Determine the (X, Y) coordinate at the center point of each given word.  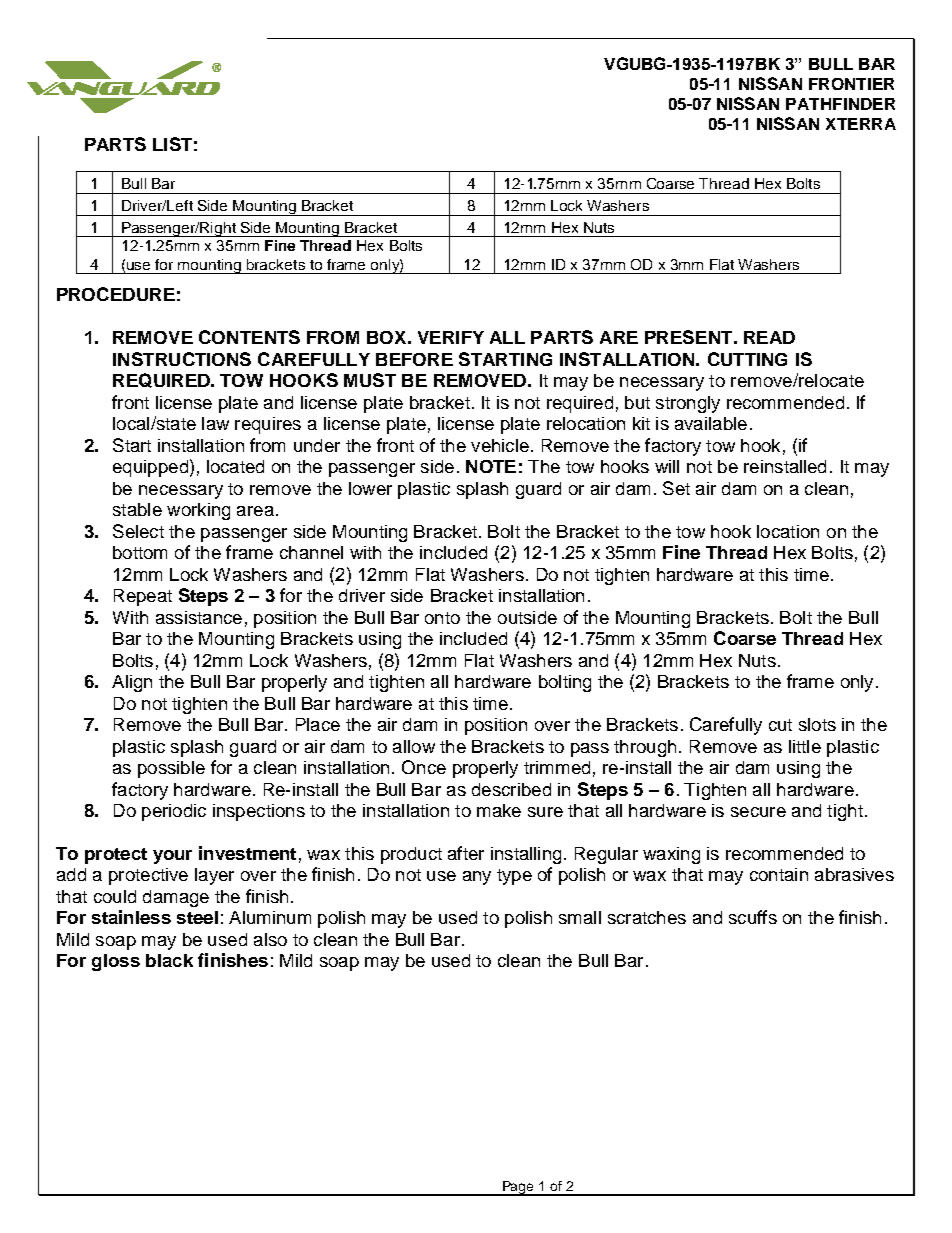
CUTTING (747, 359)
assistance (199, 617)
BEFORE (414, 359)
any (477, 878)
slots (817, 724)
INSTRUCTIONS (182, 359)
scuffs (753, 917)
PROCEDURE (116, 294)
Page (519, 1188)
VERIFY (451, 337)
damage (176, 898)
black (169, 960)
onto (442, 618)
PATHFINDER (840, 104)
